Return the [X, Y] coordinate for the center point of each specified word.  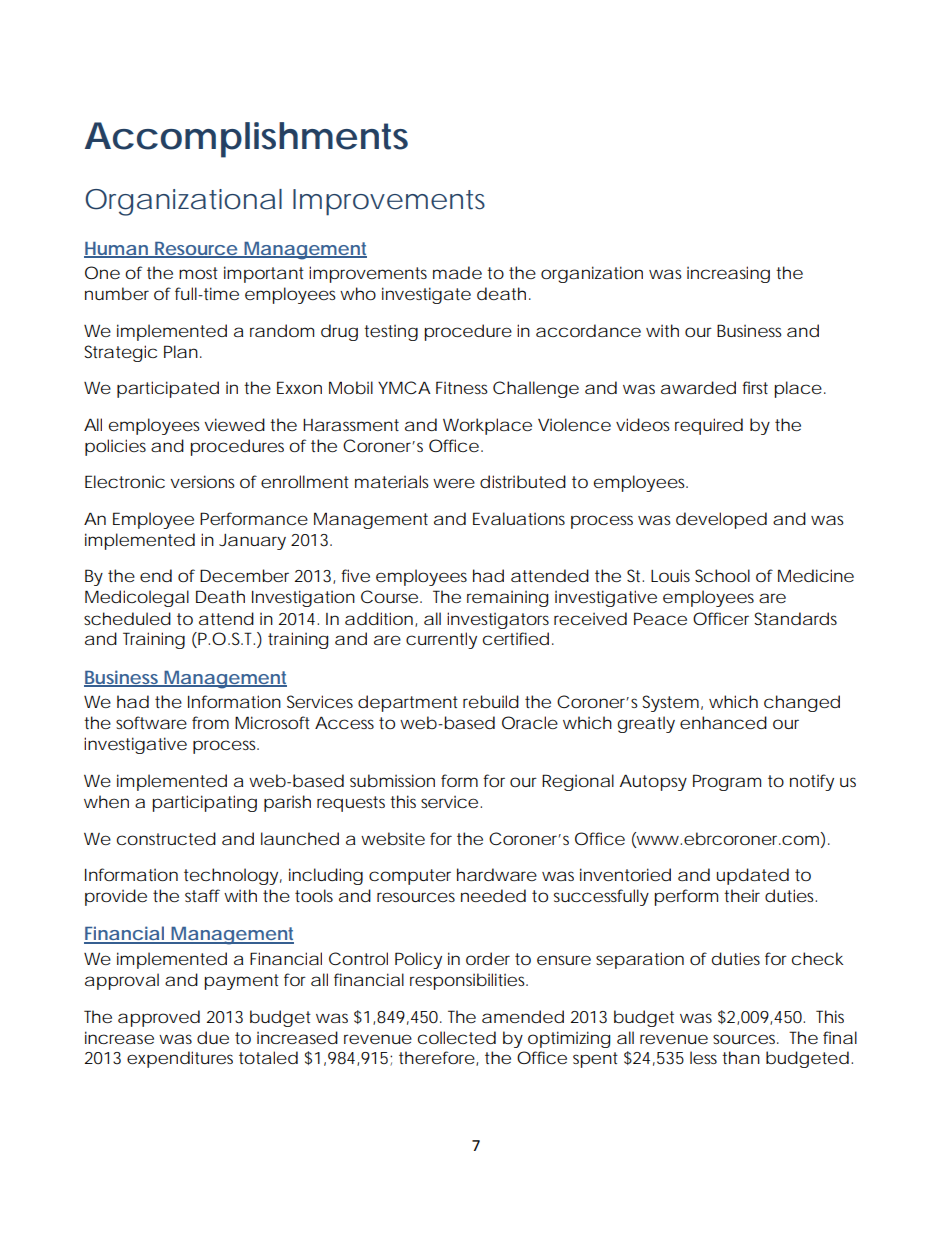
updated [753, 876]
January [252, 542]
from [210, 722]
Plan [182, 351]
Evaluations [519, 518]
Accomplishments [246, 140]
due [213, 1037]
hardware [497, 874]
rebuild [491, 701]
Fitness [461, 387]
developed [721, 520]
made [457, 272]
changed [802, 703]
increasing [728, 274]
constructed [166, 838]
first [755, 387]
